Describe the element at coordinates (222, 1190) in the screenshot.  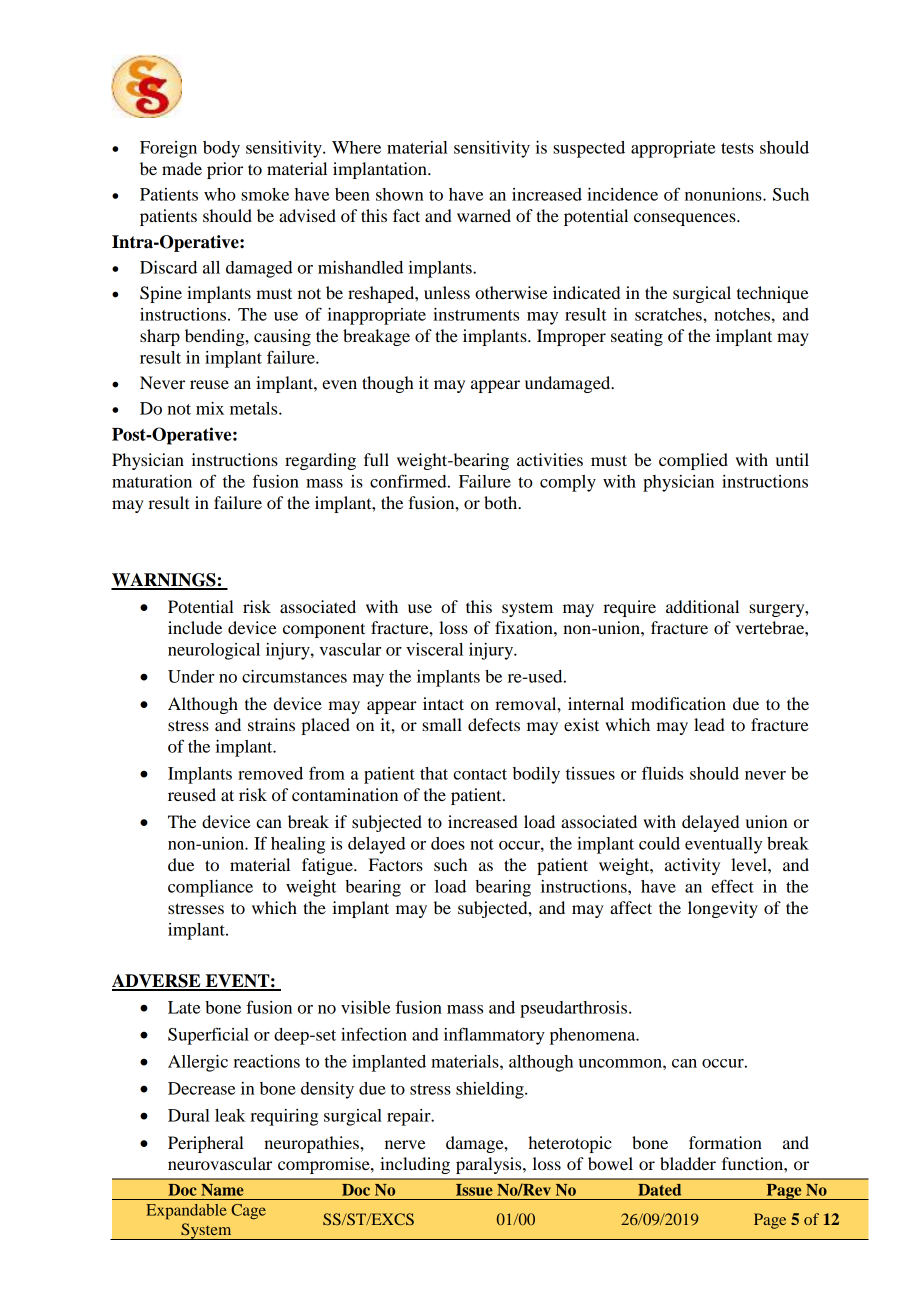
I see `Name` at that location.
